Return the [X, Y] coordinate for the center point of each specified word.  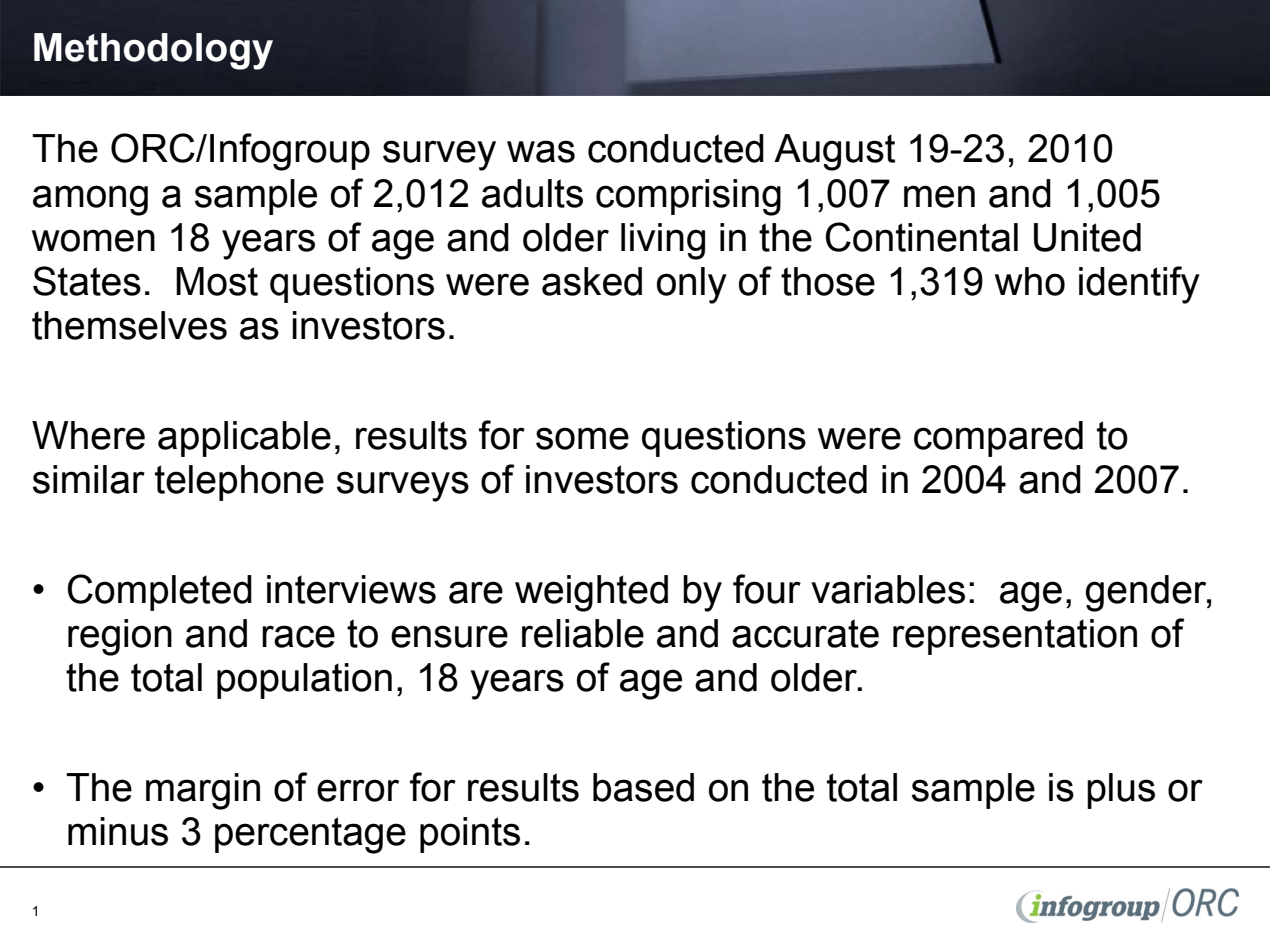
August [834, 152]
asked [592, 281]
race [298, 636]
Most [217, 281]
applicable [244, 439]
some [582, 438]
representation [1015, 637]
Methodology [153, 51]
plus [1121, 791]
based [643, 787]
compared [998, 439]
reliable [583, 633]
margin [203, 791]
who [1030, 281]
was [541, 151]
